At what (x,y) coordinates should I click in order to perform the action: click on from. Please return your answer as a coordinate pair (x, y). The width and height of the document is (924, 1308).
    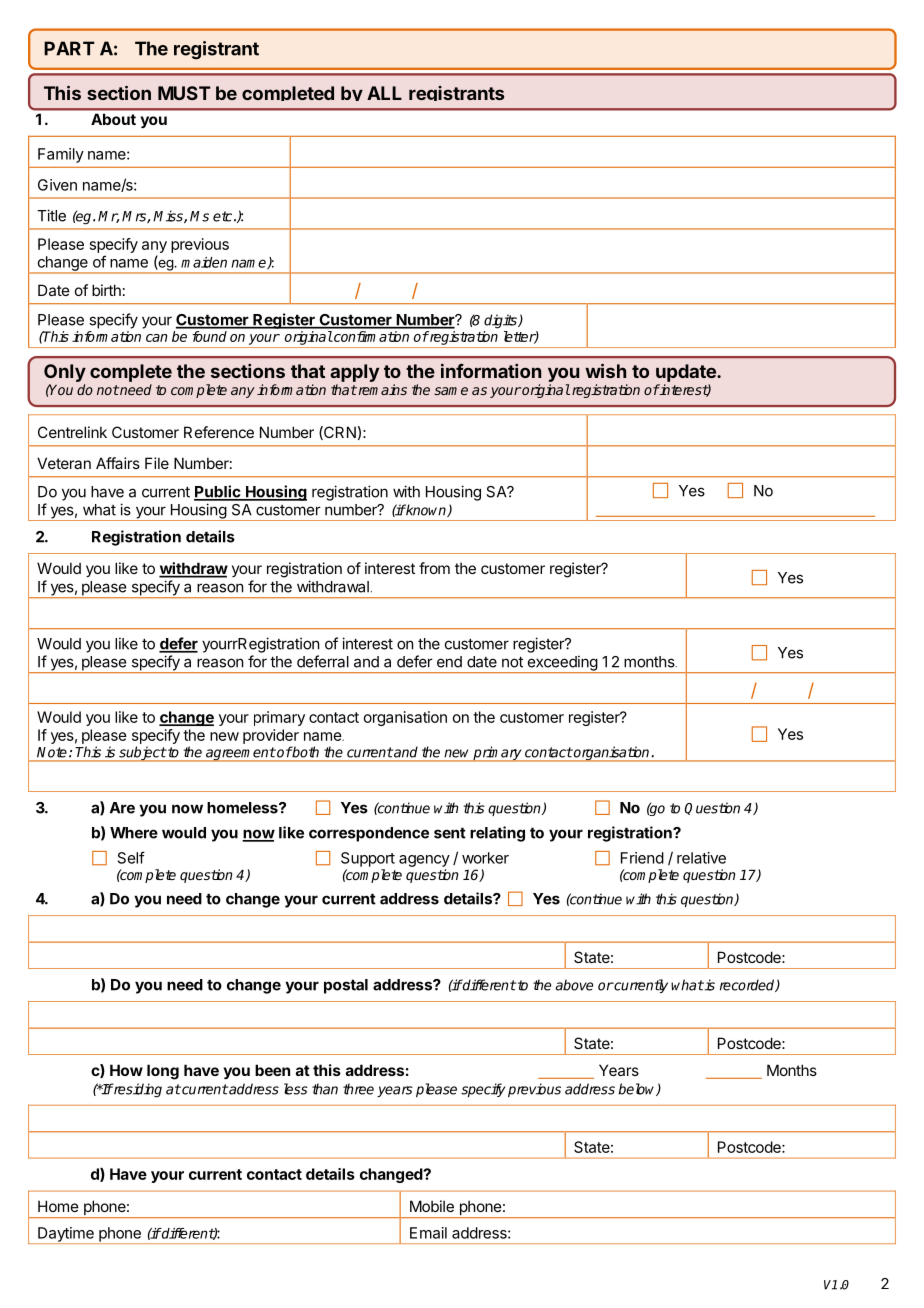
    Looking at the image, I should click on (434, 568).
